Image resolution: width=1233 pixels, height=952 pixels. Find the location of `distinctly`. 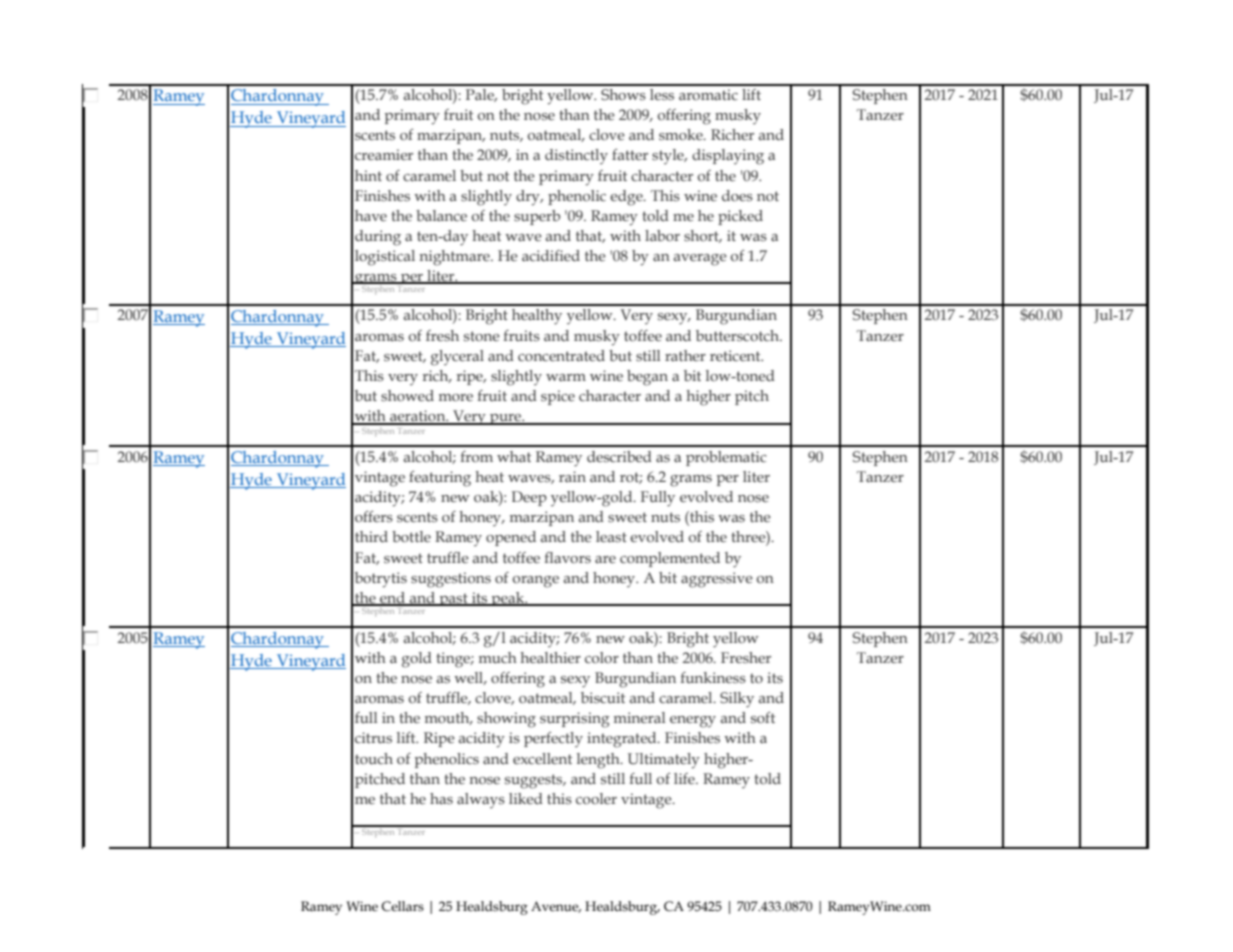

distinctly is located at coordinates (576, 156).
